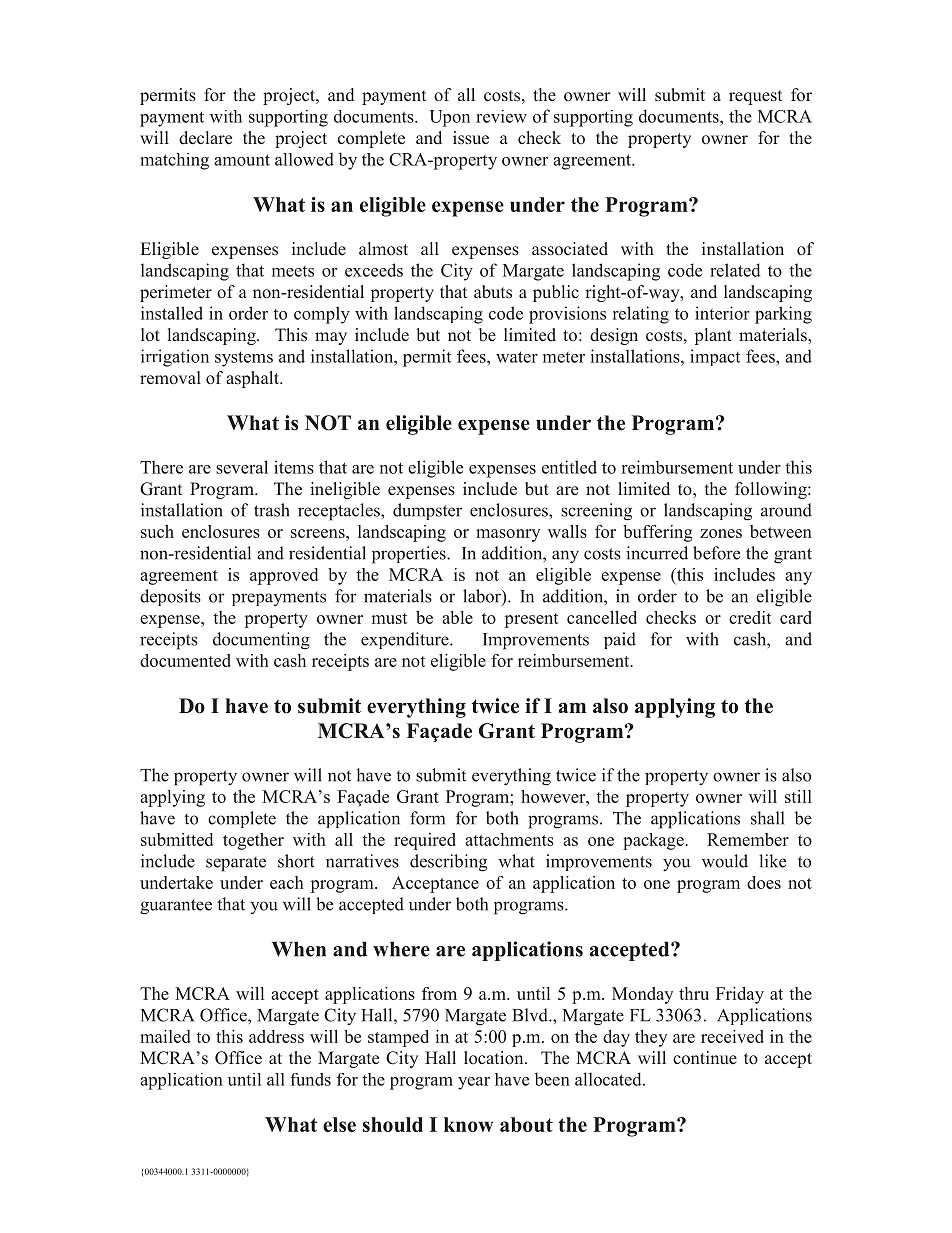 The width and height of the page is (952, 1233). I want to click on credit, so click(750, 617).
